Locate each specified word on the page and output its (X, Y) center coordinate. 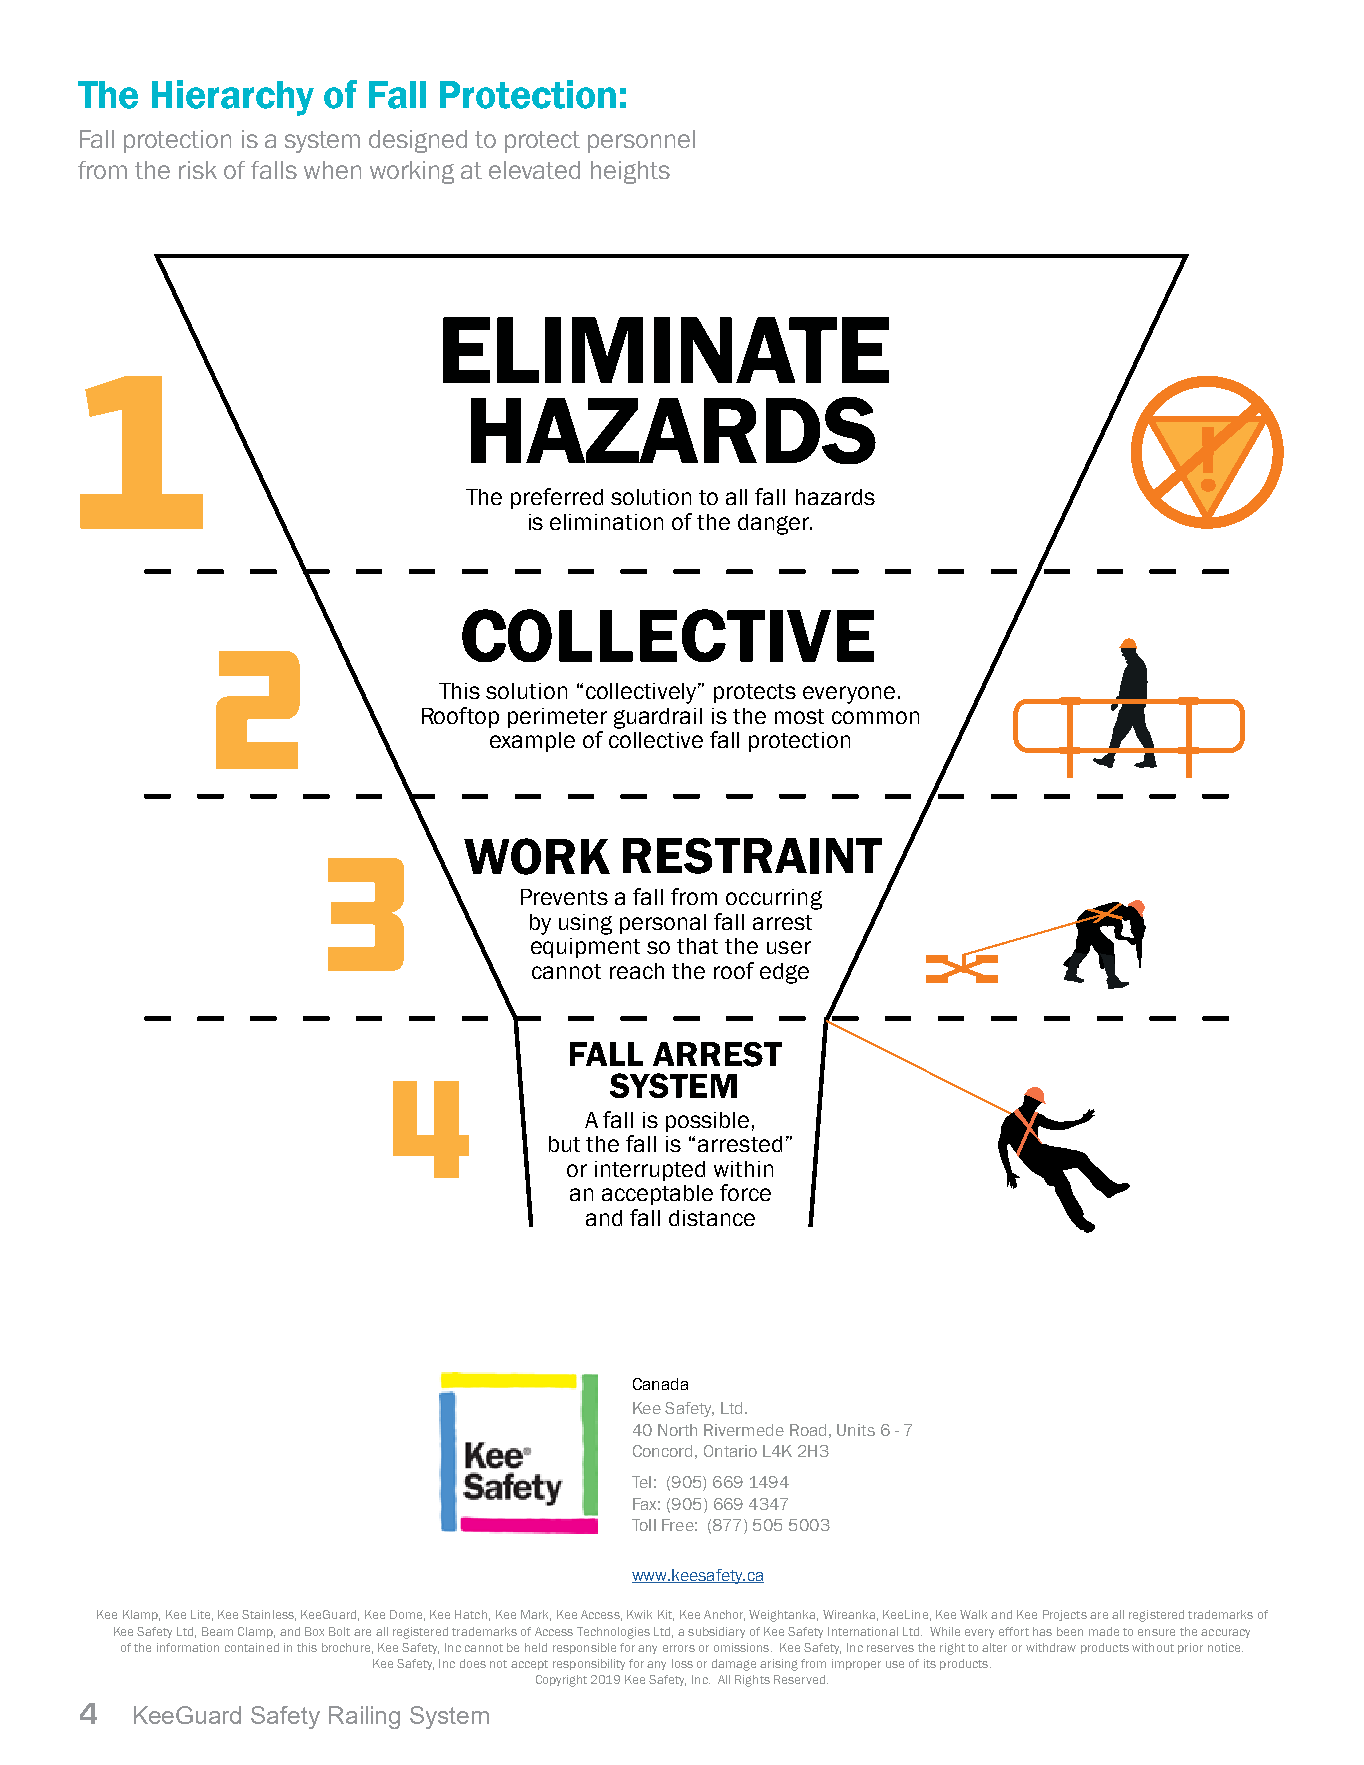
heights (630, 172)
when (332, 170)
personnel (641, 141)
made (1104, 1631)
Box (314, 1631)
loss (682, 1663)
